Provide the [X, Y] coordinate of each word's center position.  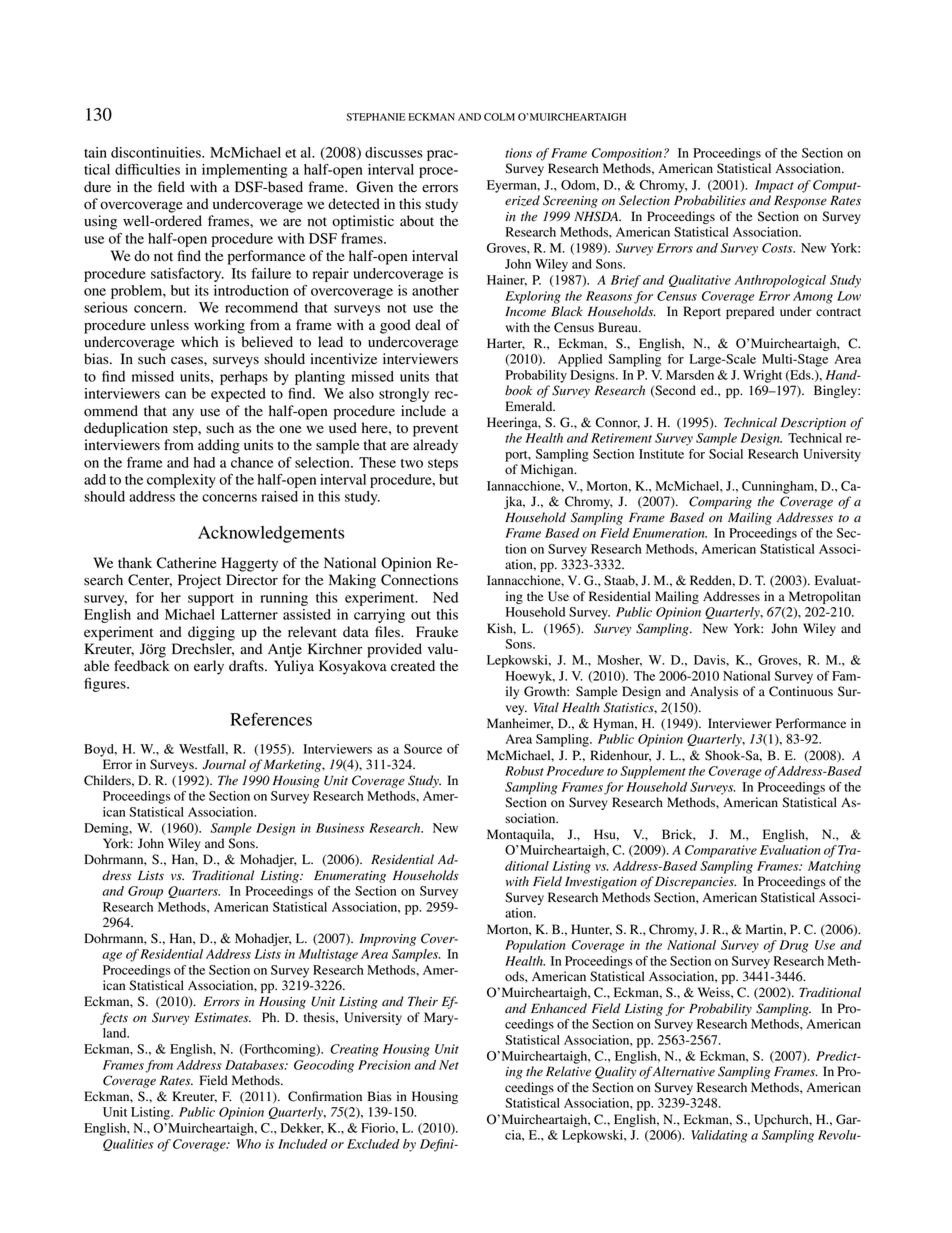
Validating [719, 1136]
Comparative [721, 851]
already [435, 446]
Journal [224, 764]
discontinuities [157, 152]
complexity [181, 481]
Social [726, 454]
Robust [524, 771]
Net [449, 1065]
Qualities [128, 1145]
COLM [499, 117]
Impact [774, 186]
